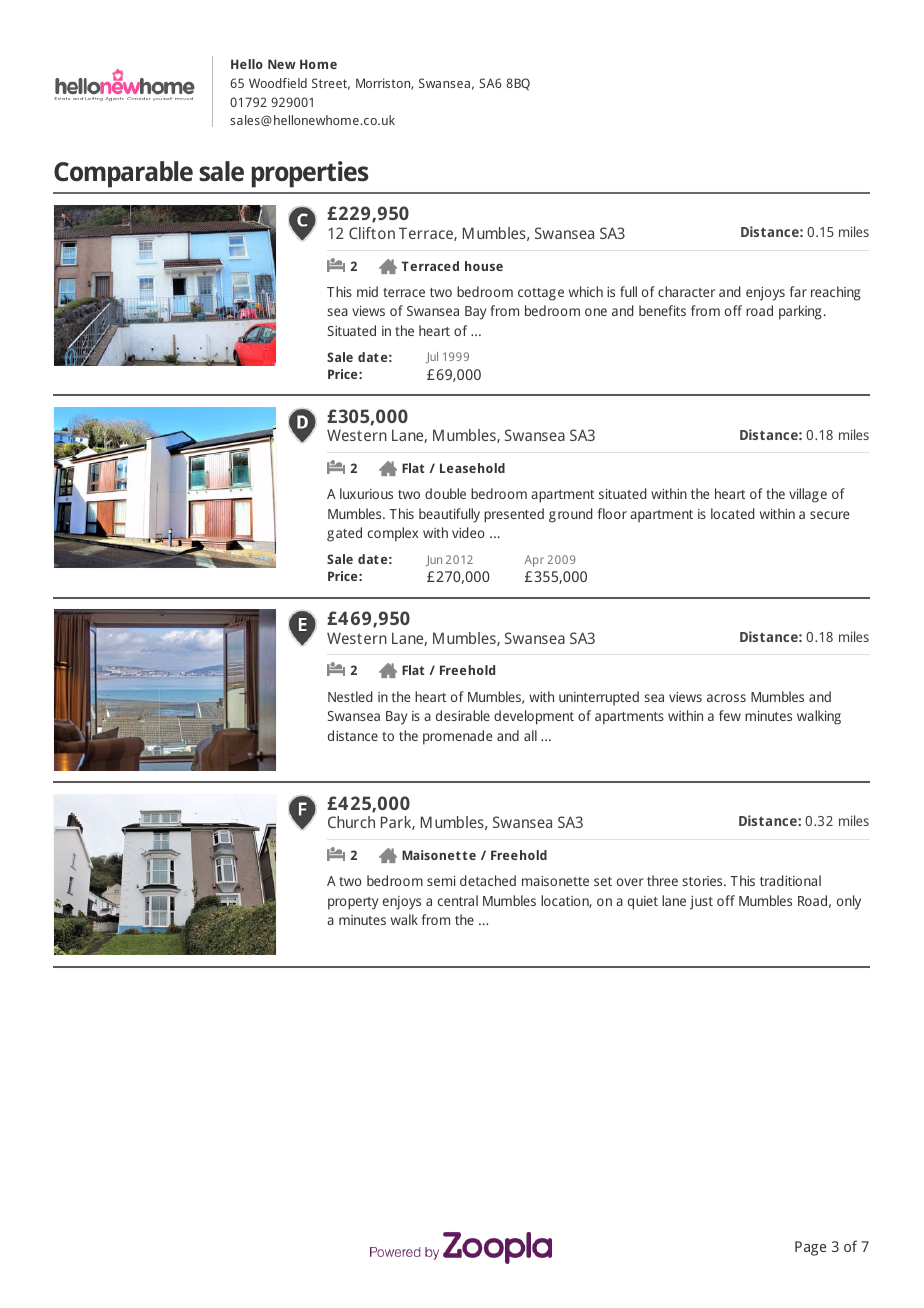 This screenshot has height=1308, width=924. I want to click on few, so click(730, 715).
